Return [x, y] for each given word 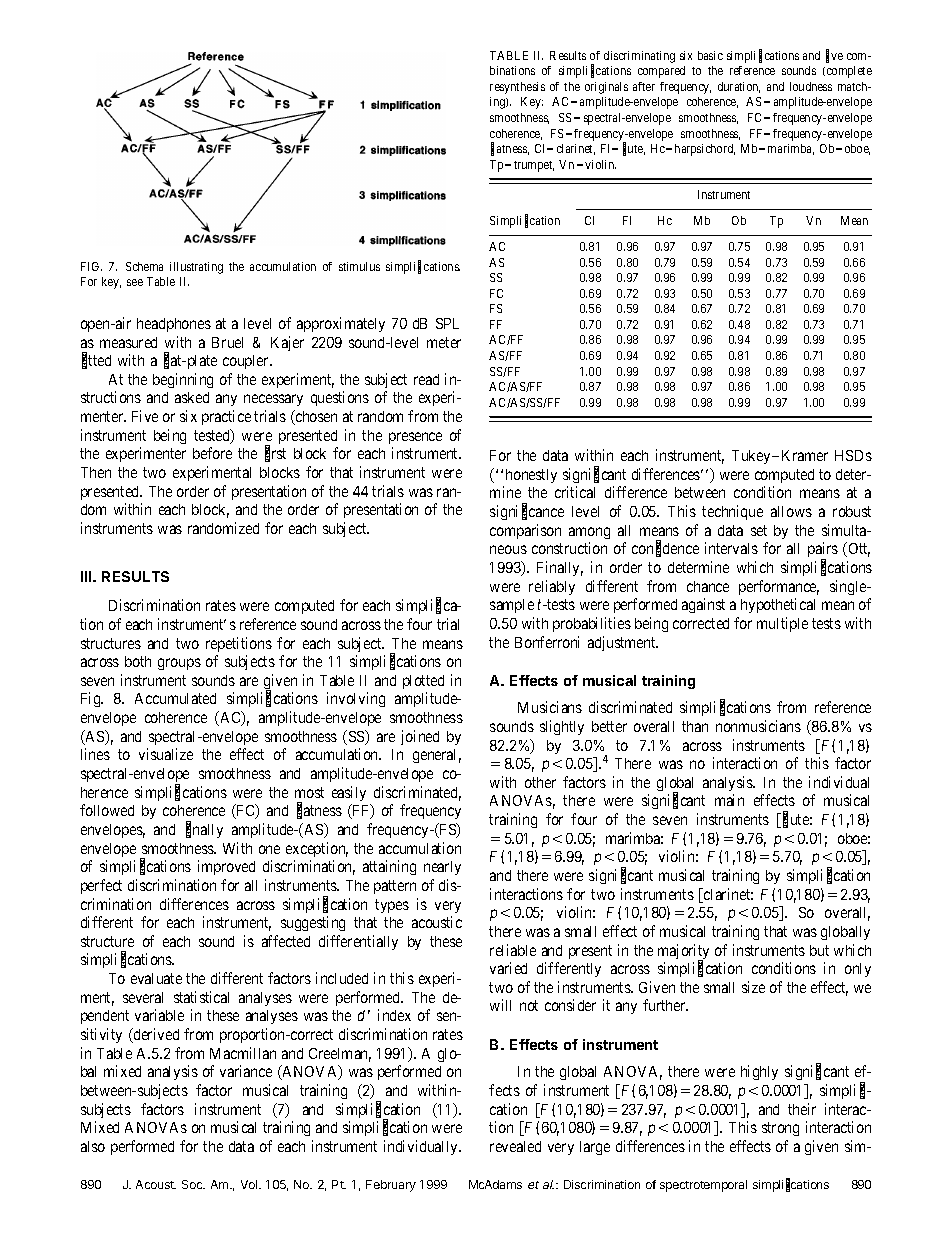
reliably [552, 587]
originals [606, 88]
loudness [811, 86]
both [138, 661]
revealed [515, 1146]
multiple [782, 624]
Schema [144, 266]
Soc [193, 1184]
